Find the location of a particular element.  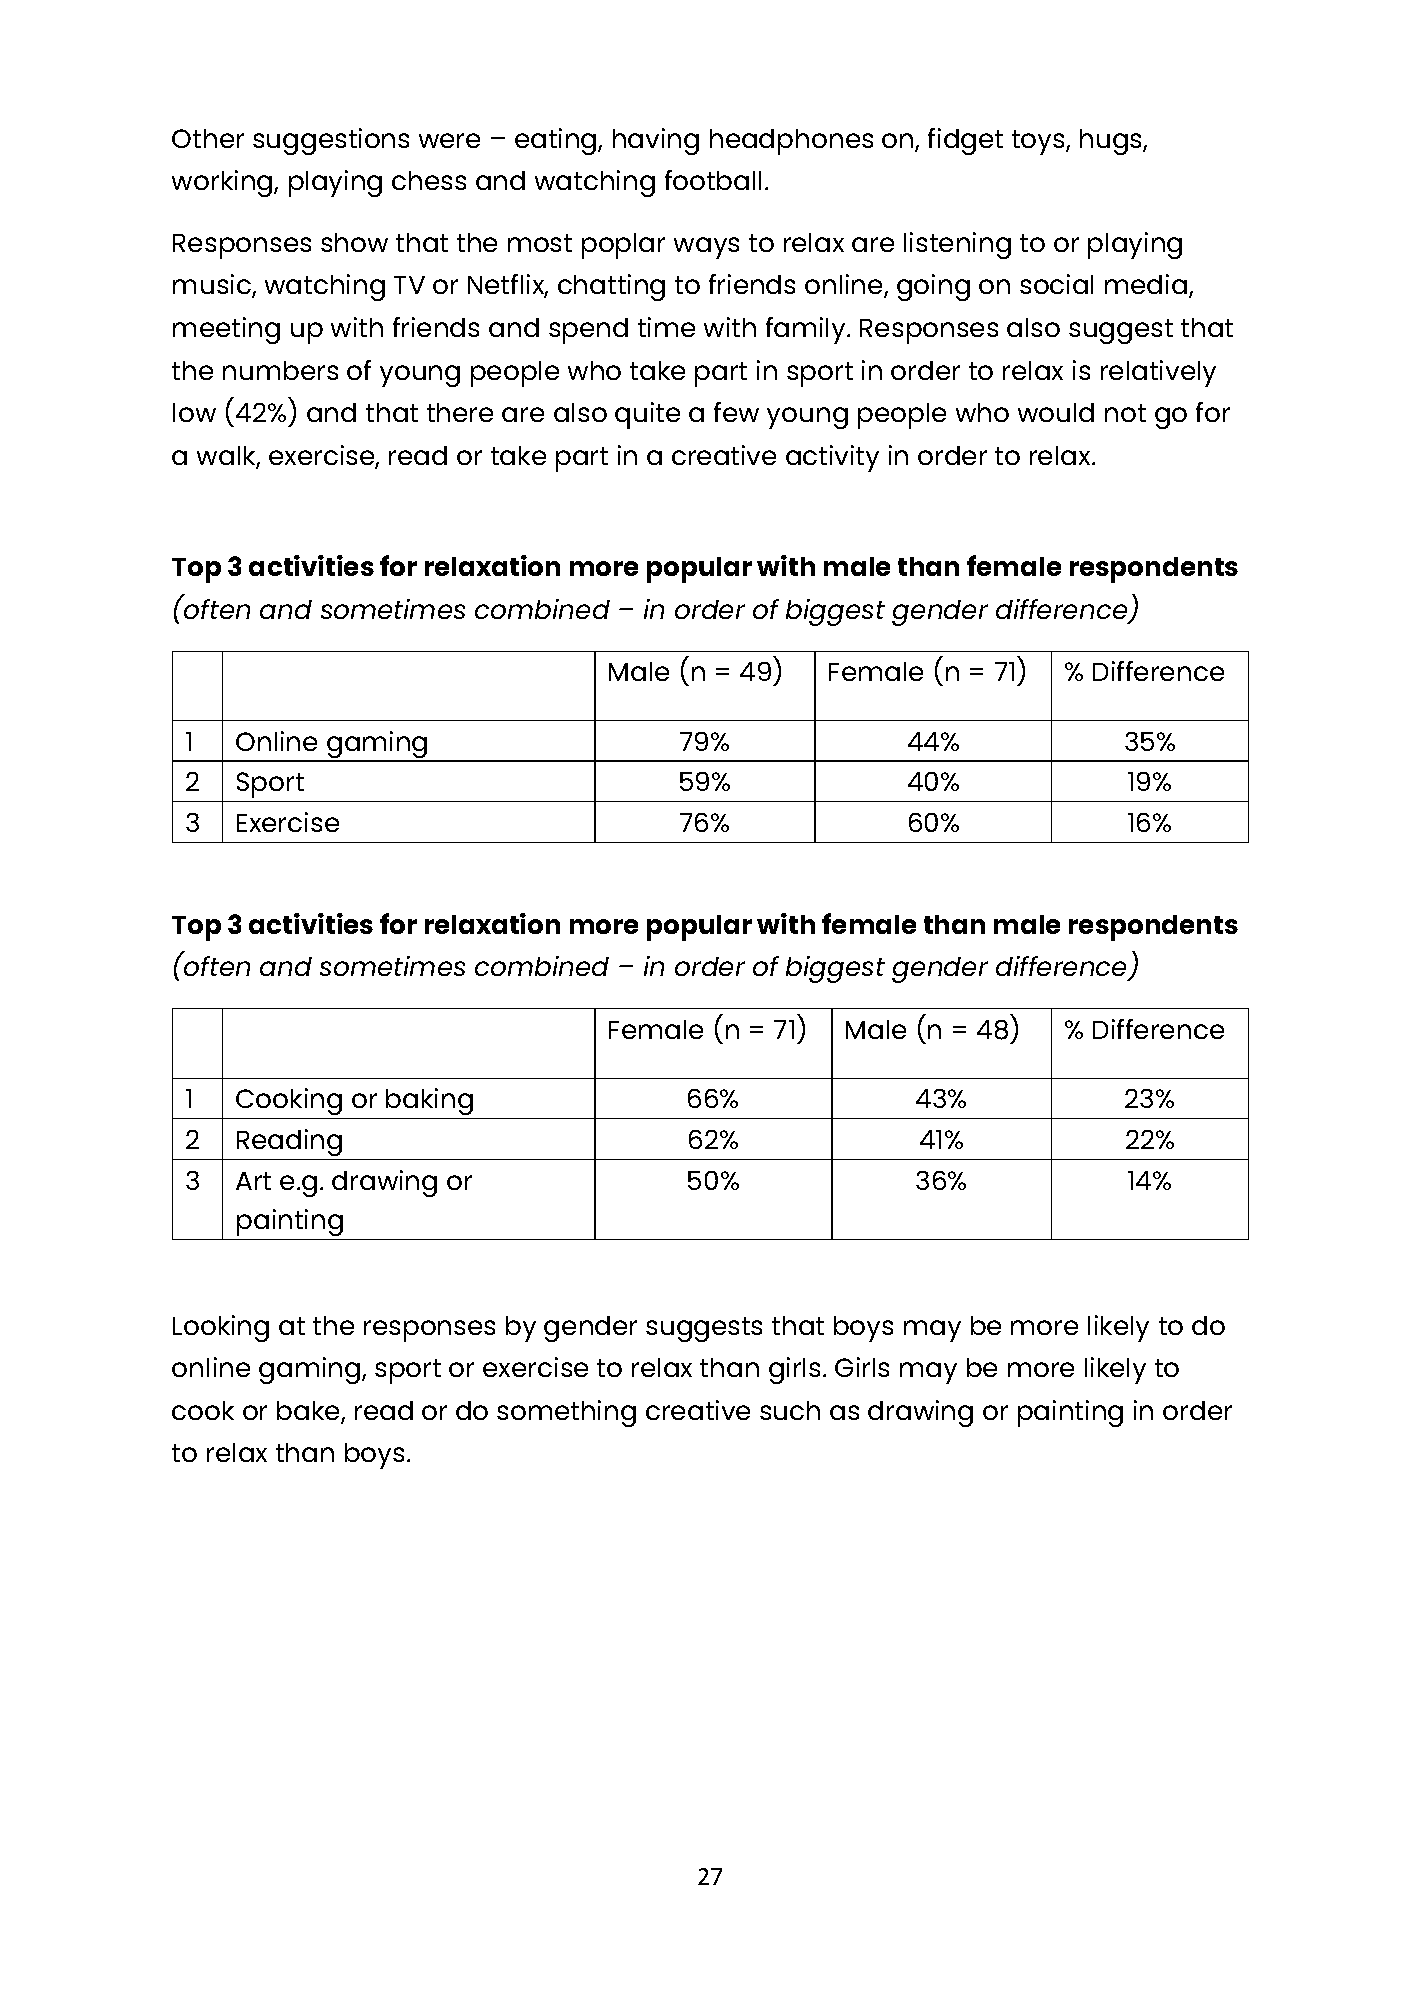

low is located at coordinates (194, 412).
